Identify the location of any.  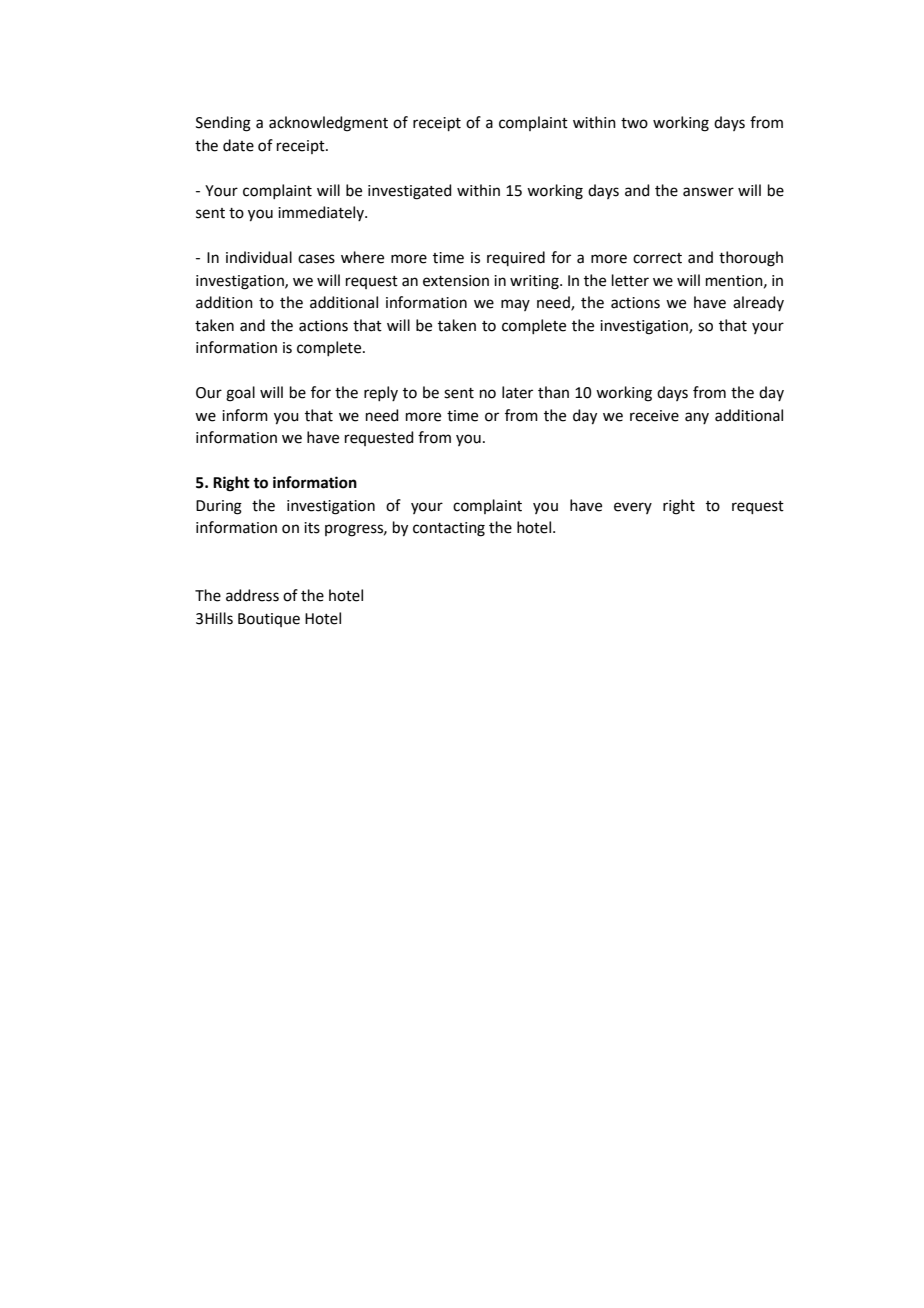
(697, 418).
